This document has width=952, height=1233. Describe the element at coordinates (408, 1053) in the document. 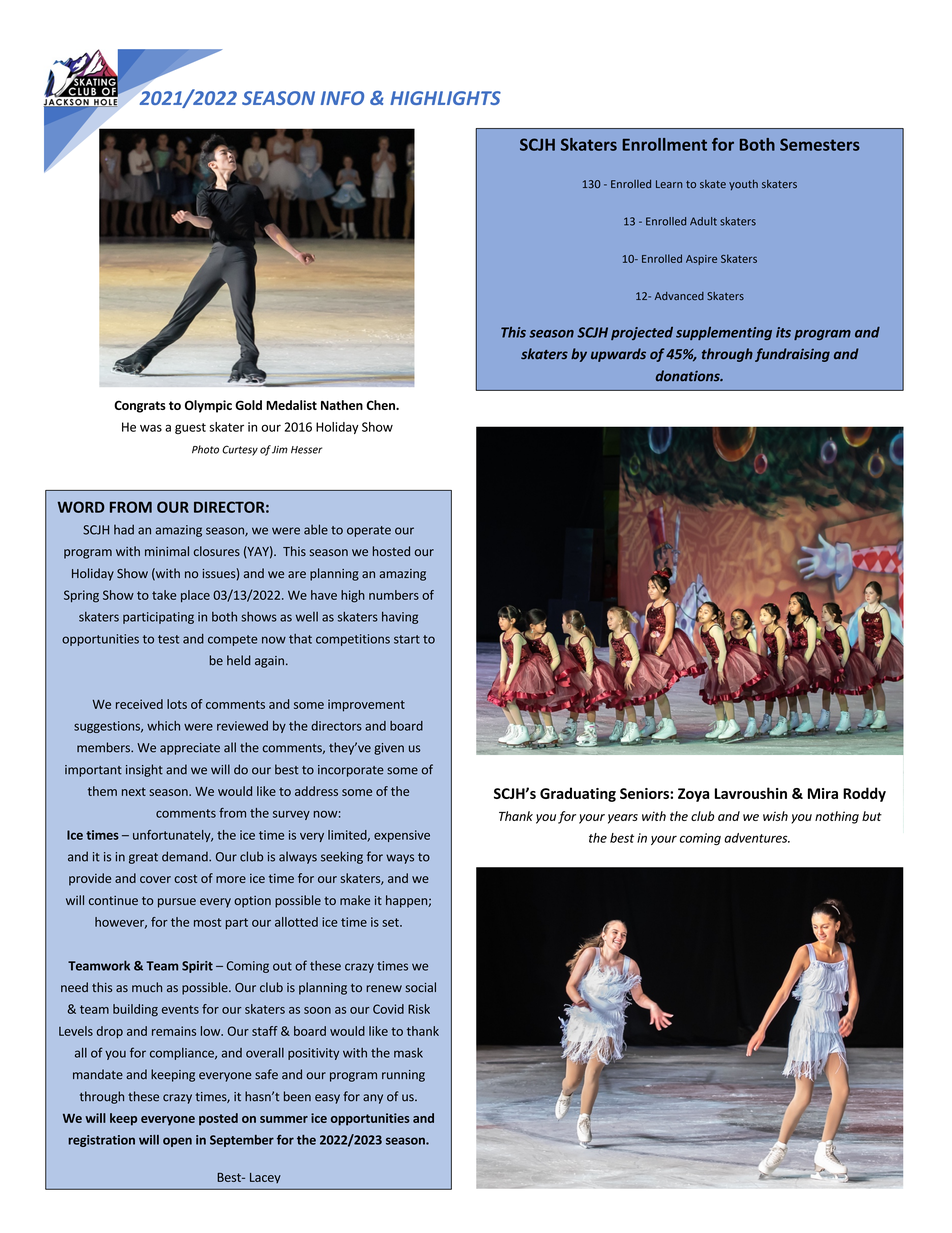

I see `mask` at that location.
